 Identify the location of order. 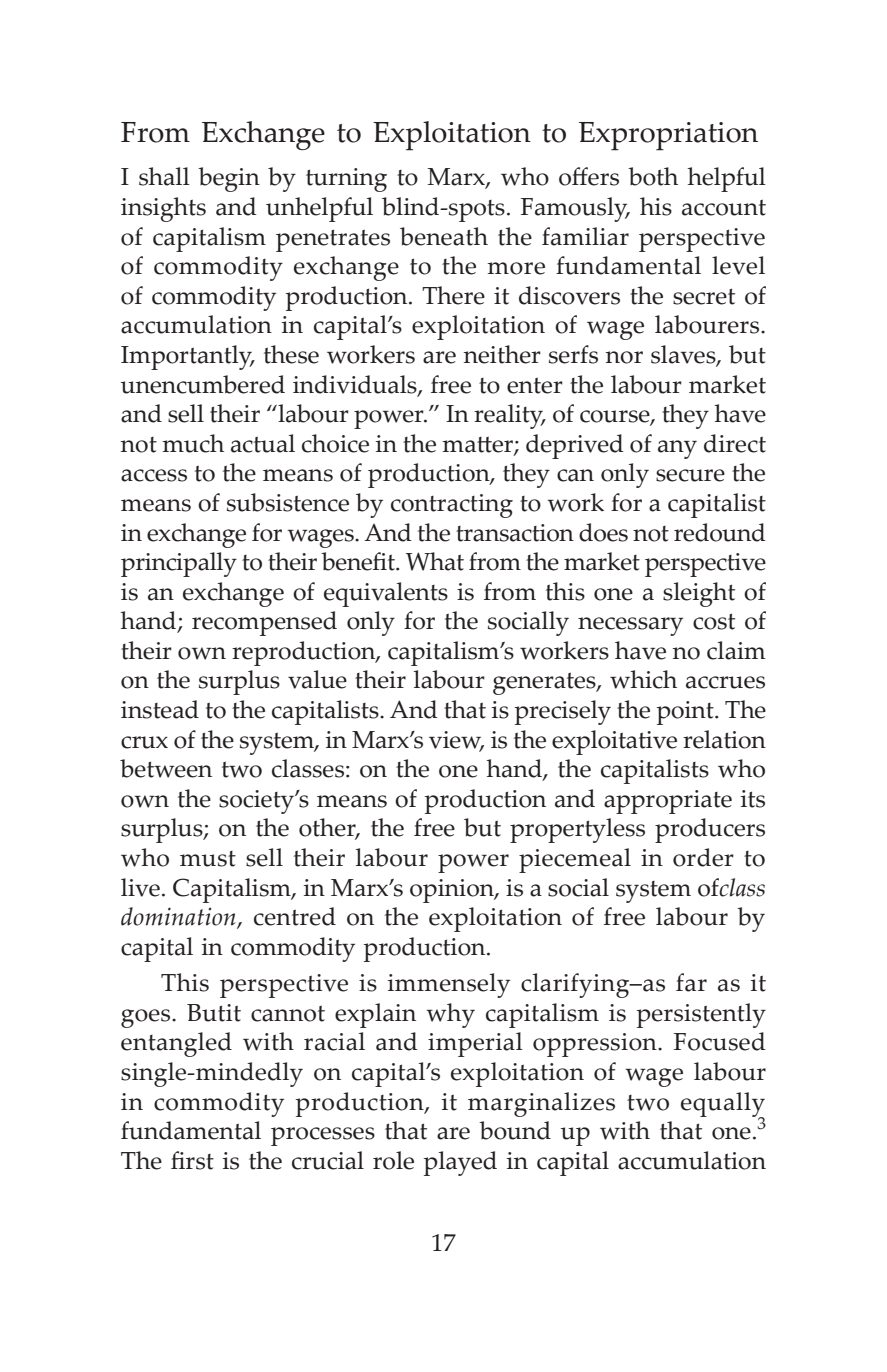
(703, 857).
